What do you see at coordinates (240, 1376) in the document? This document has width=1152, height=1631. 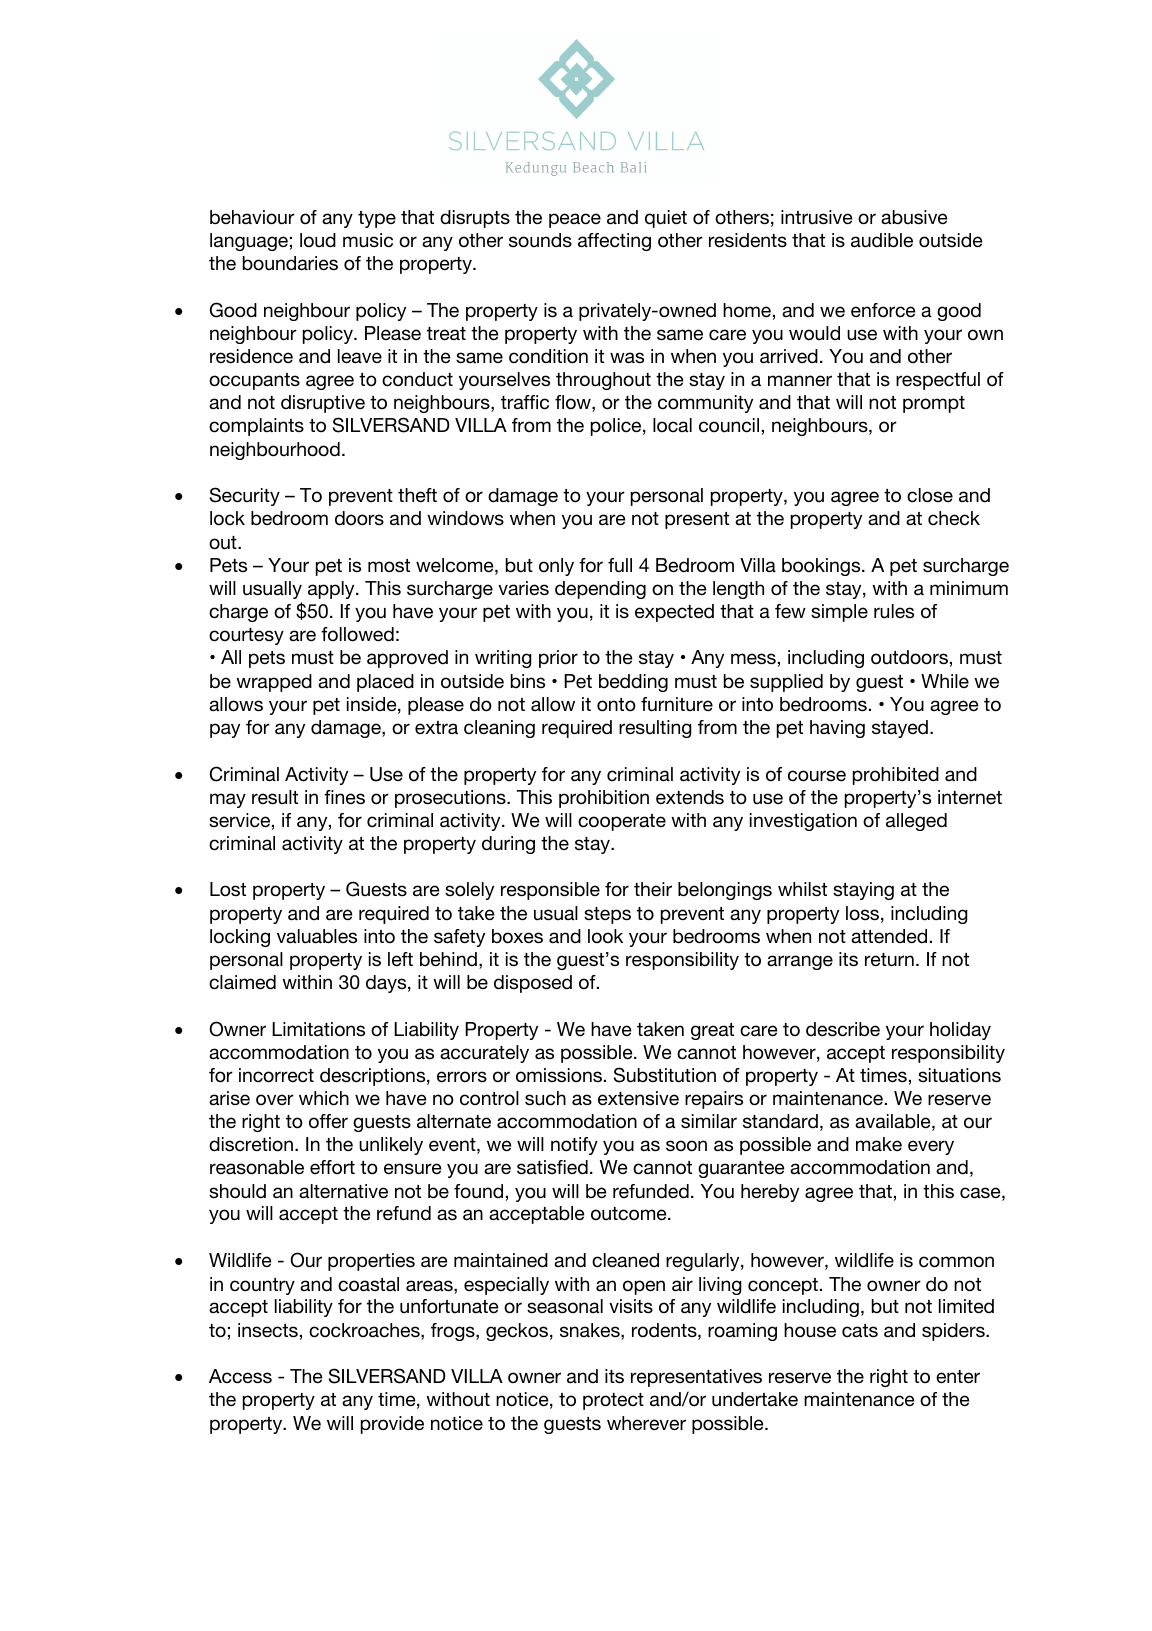 I see `Access` at bounding box center [240, 1376].
